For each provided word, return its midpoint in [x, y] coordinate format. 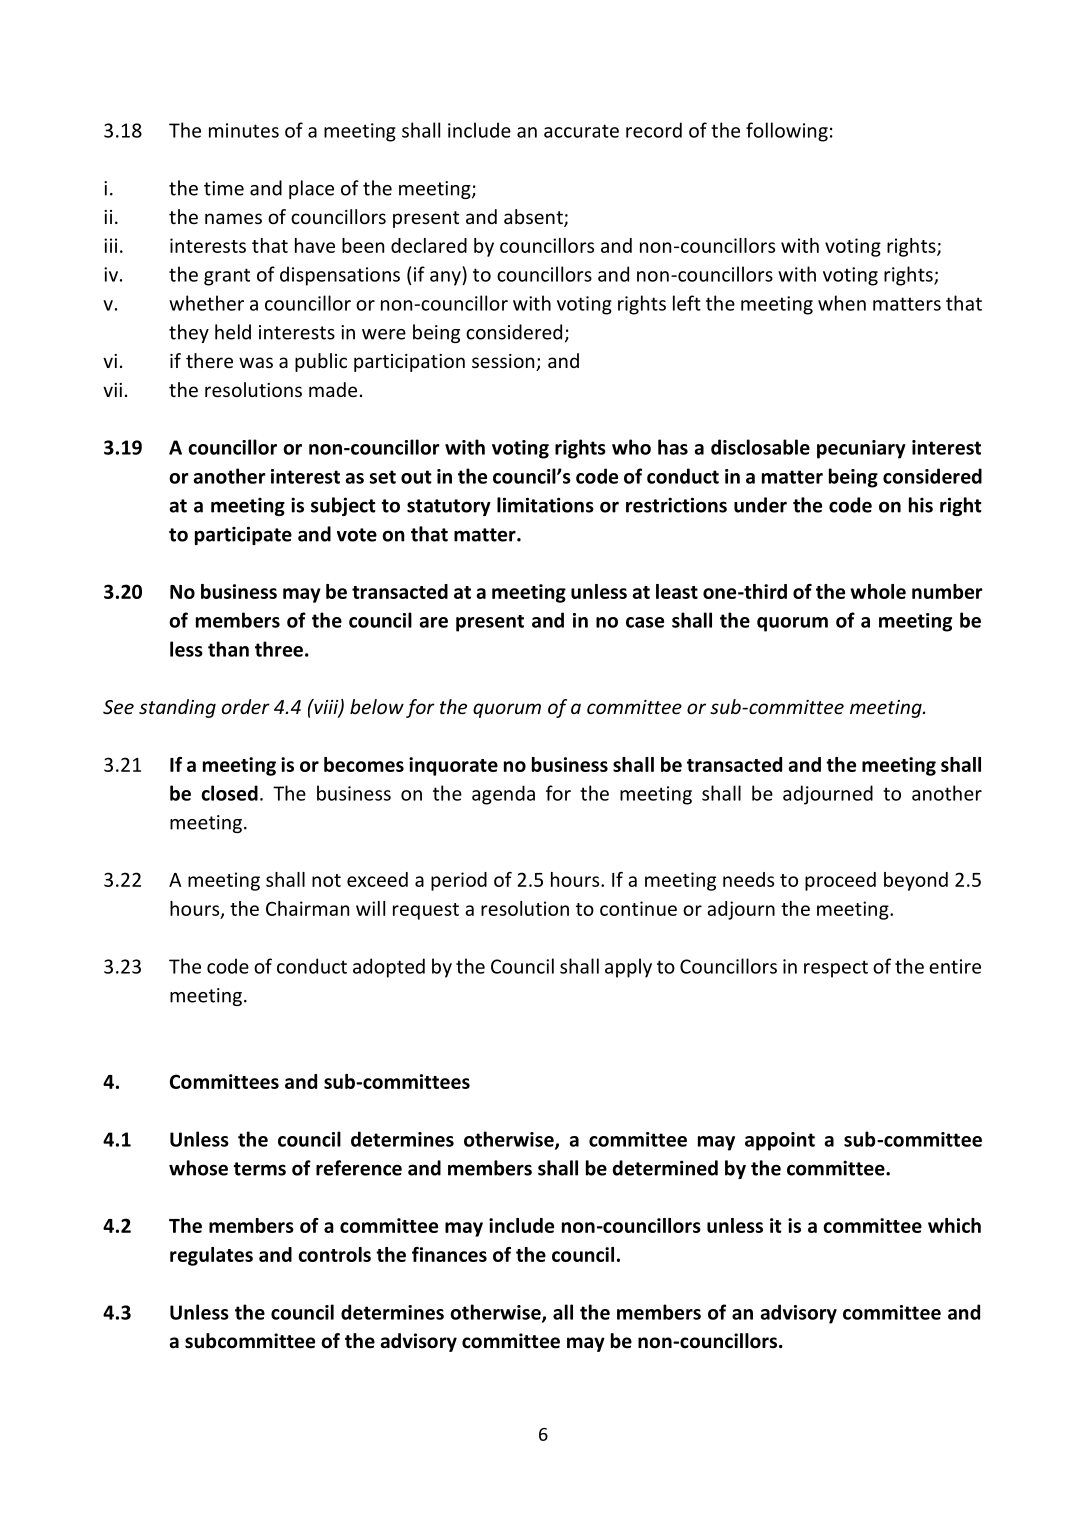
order [246, 706]
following [787, 132]
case [645, 622]
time [224, 188]
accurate [581, 131]
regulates [211, 1256]
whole [878, 591]
